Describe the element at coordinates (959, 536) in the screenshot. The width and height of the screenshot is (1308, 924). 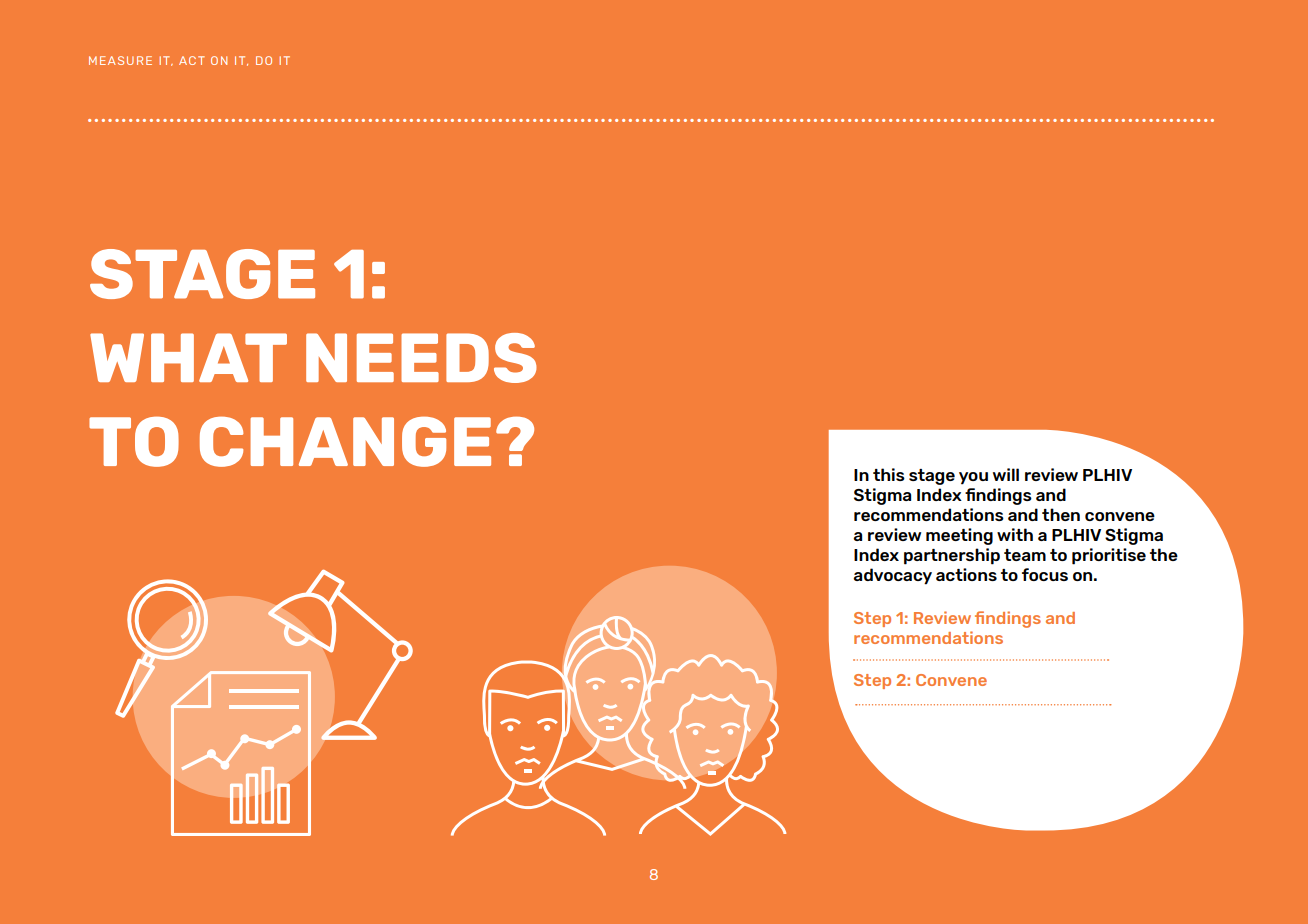
I see `meeting` at that location.
